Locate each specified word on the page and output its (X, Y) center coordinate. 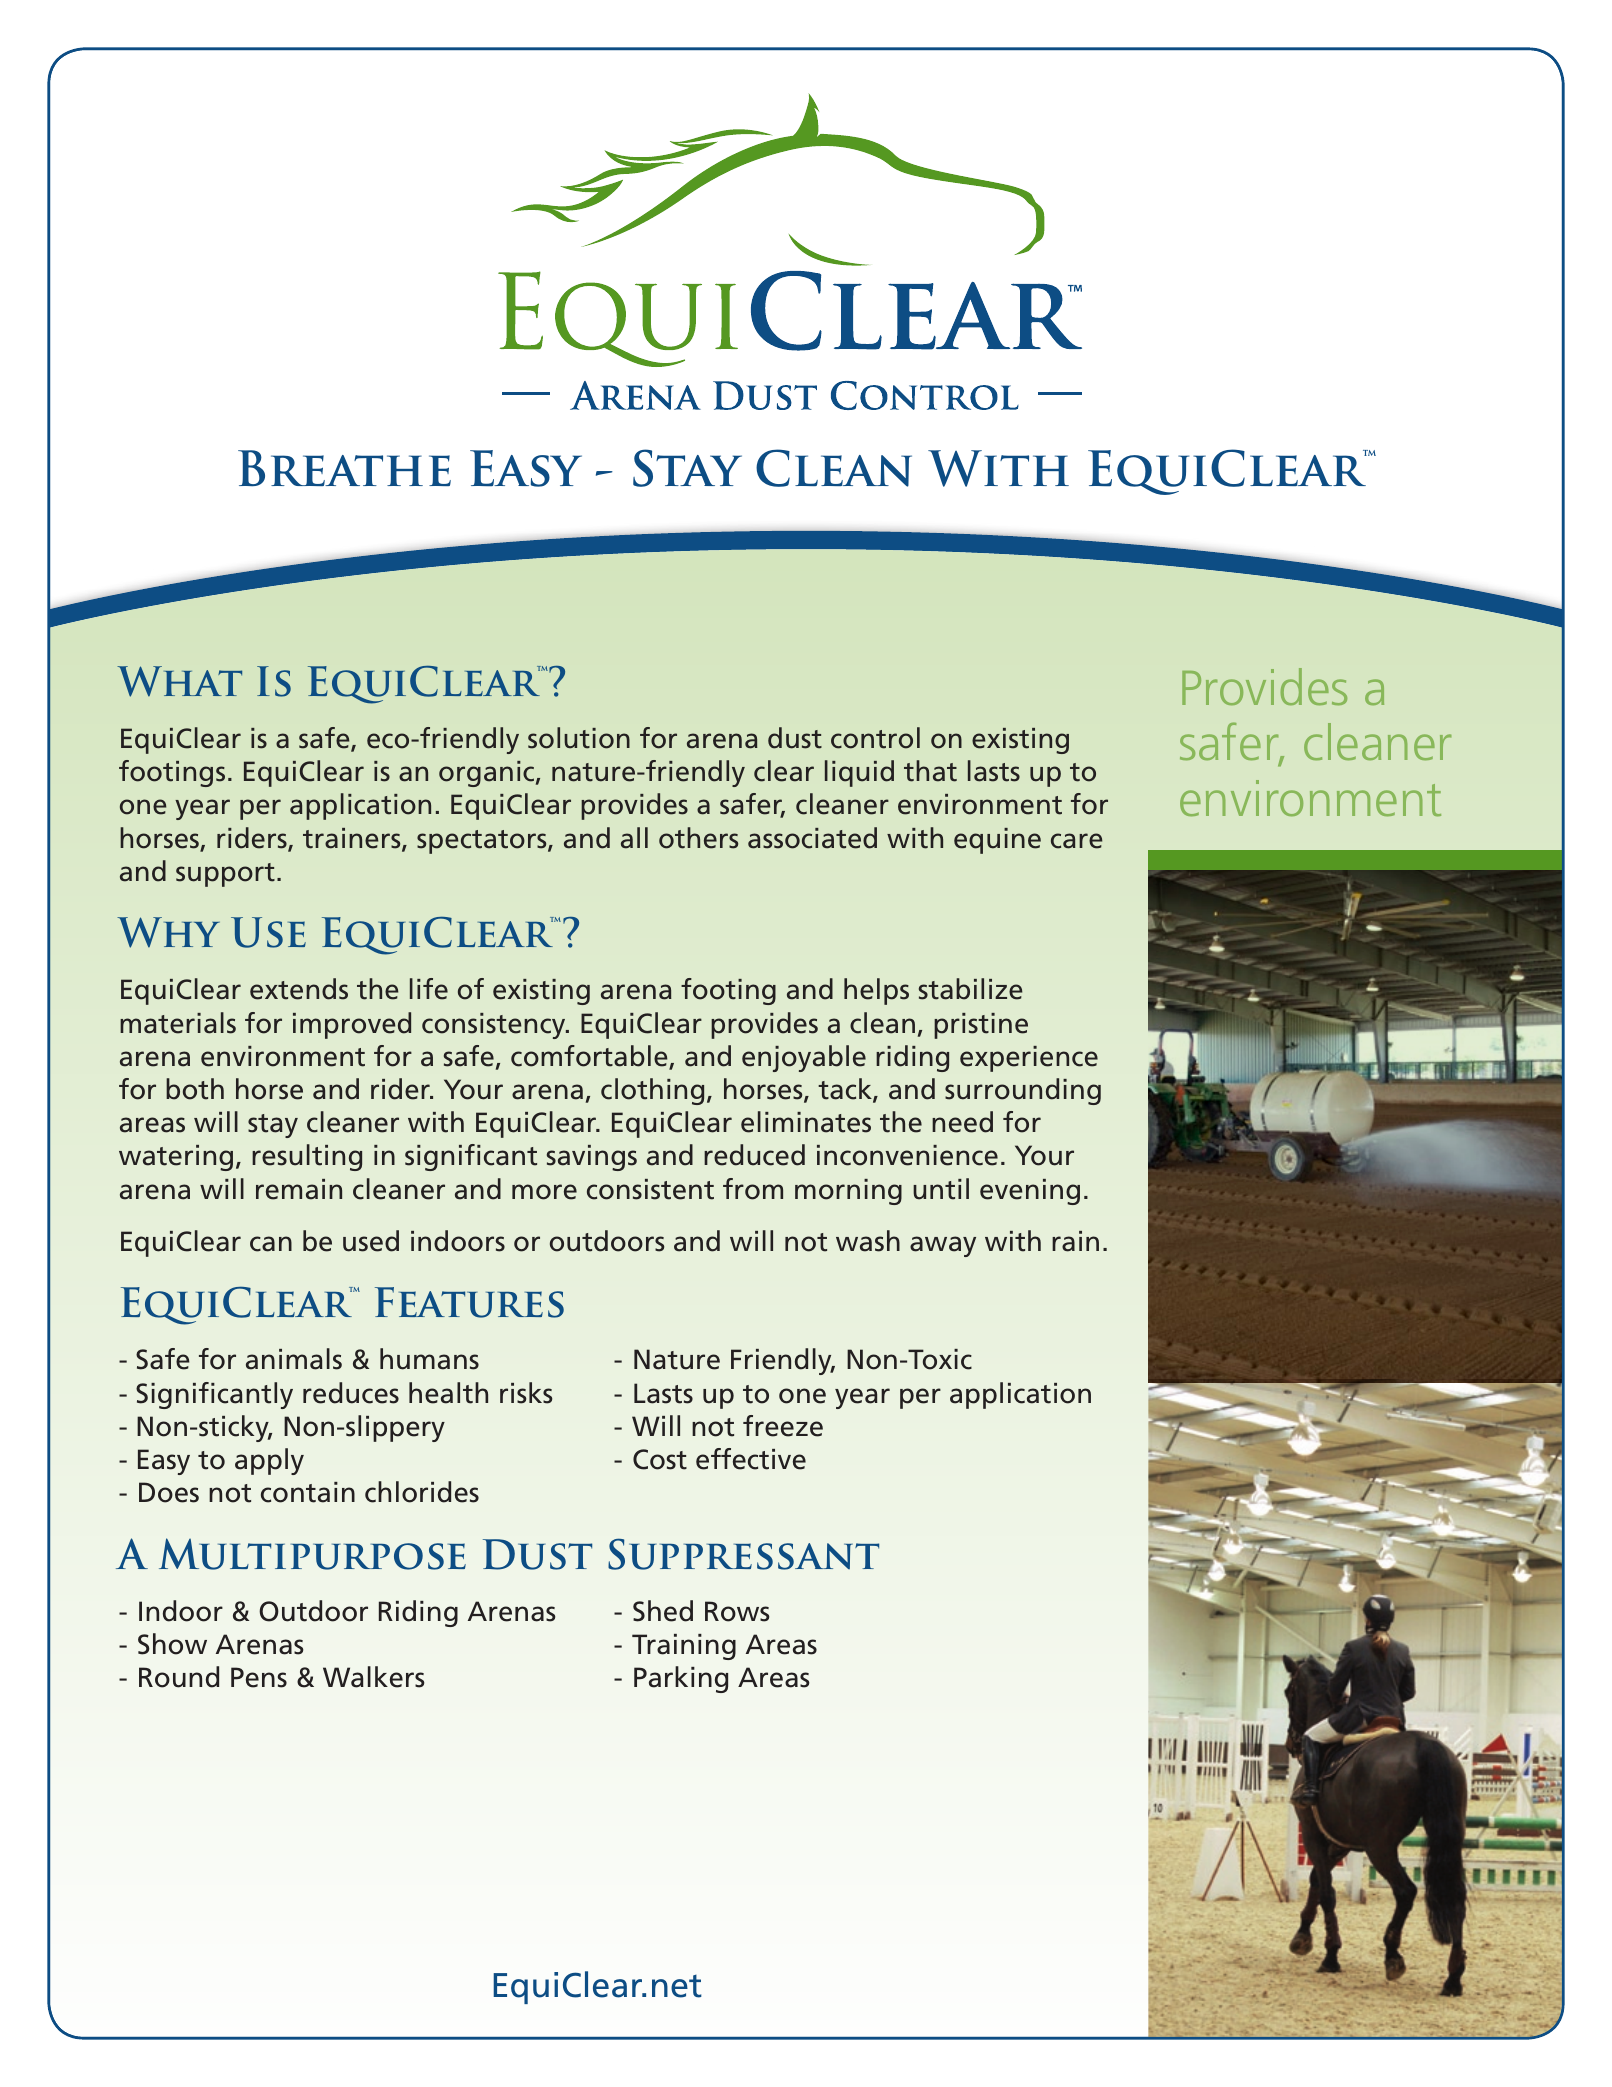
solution (579, 738)
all (634, 838)
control (875, 738)
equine (997, 841)
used (371, 1241)
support (225, 875)
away (943, 1246)
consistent (650, 1189)
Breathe (344, 468)
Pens (259, 1677)
